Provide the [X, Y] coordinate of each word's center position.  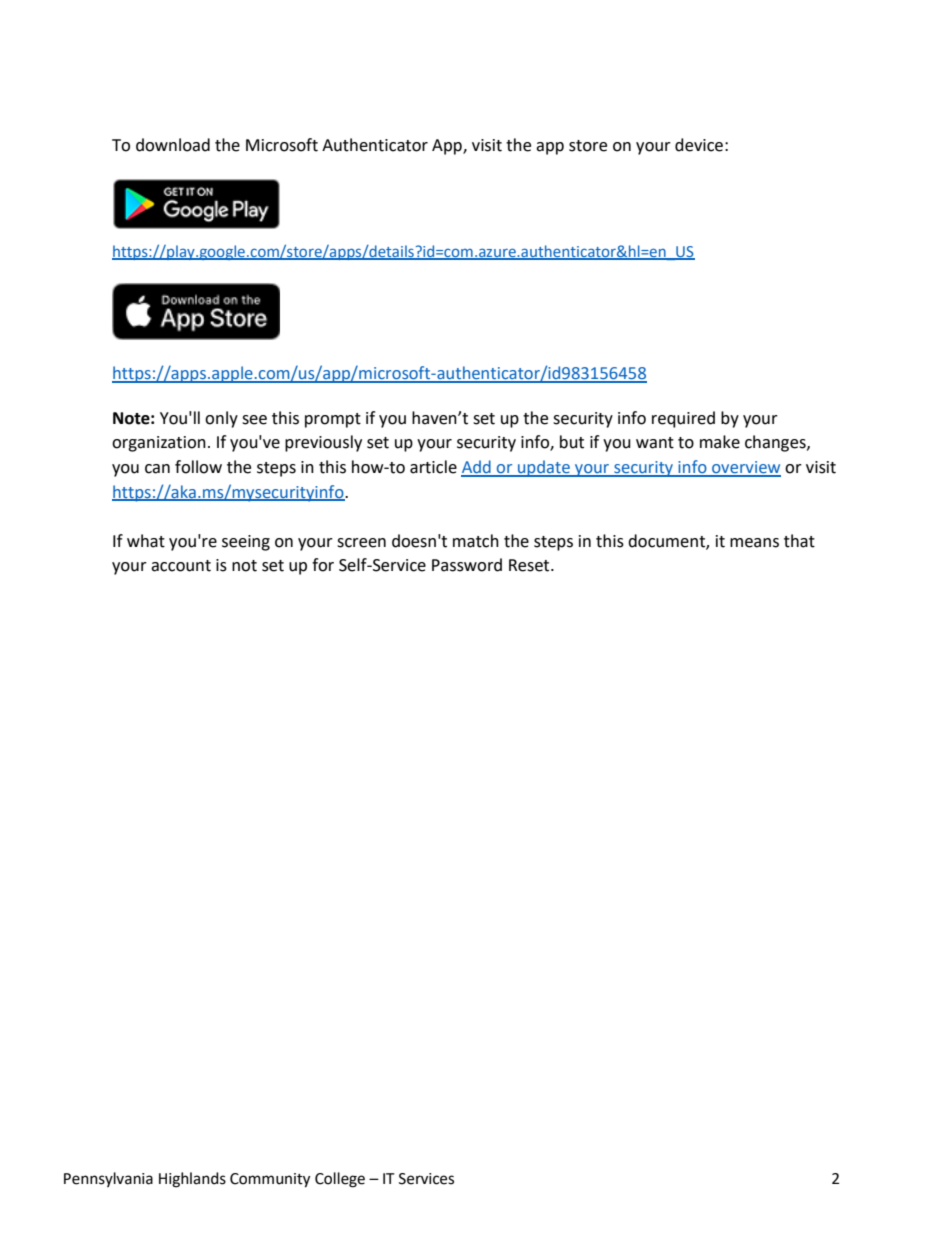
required [683, 419]
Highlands [192, 1180]
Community [270, 1180]
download [173, 145]
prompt [333, 420]
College [340, 1180]
